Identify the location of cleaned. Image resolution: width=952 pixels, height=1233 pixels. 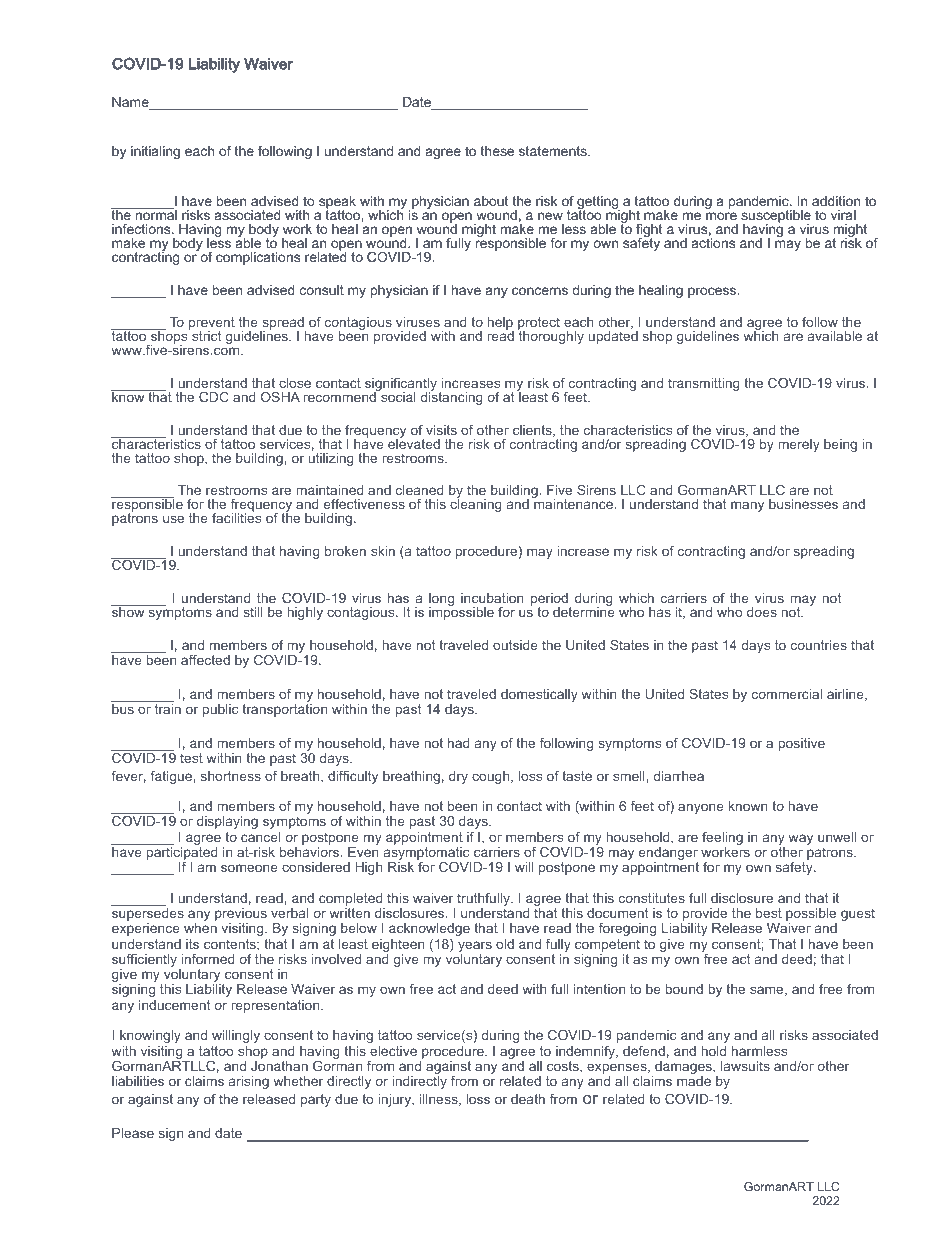
(420, 490).
